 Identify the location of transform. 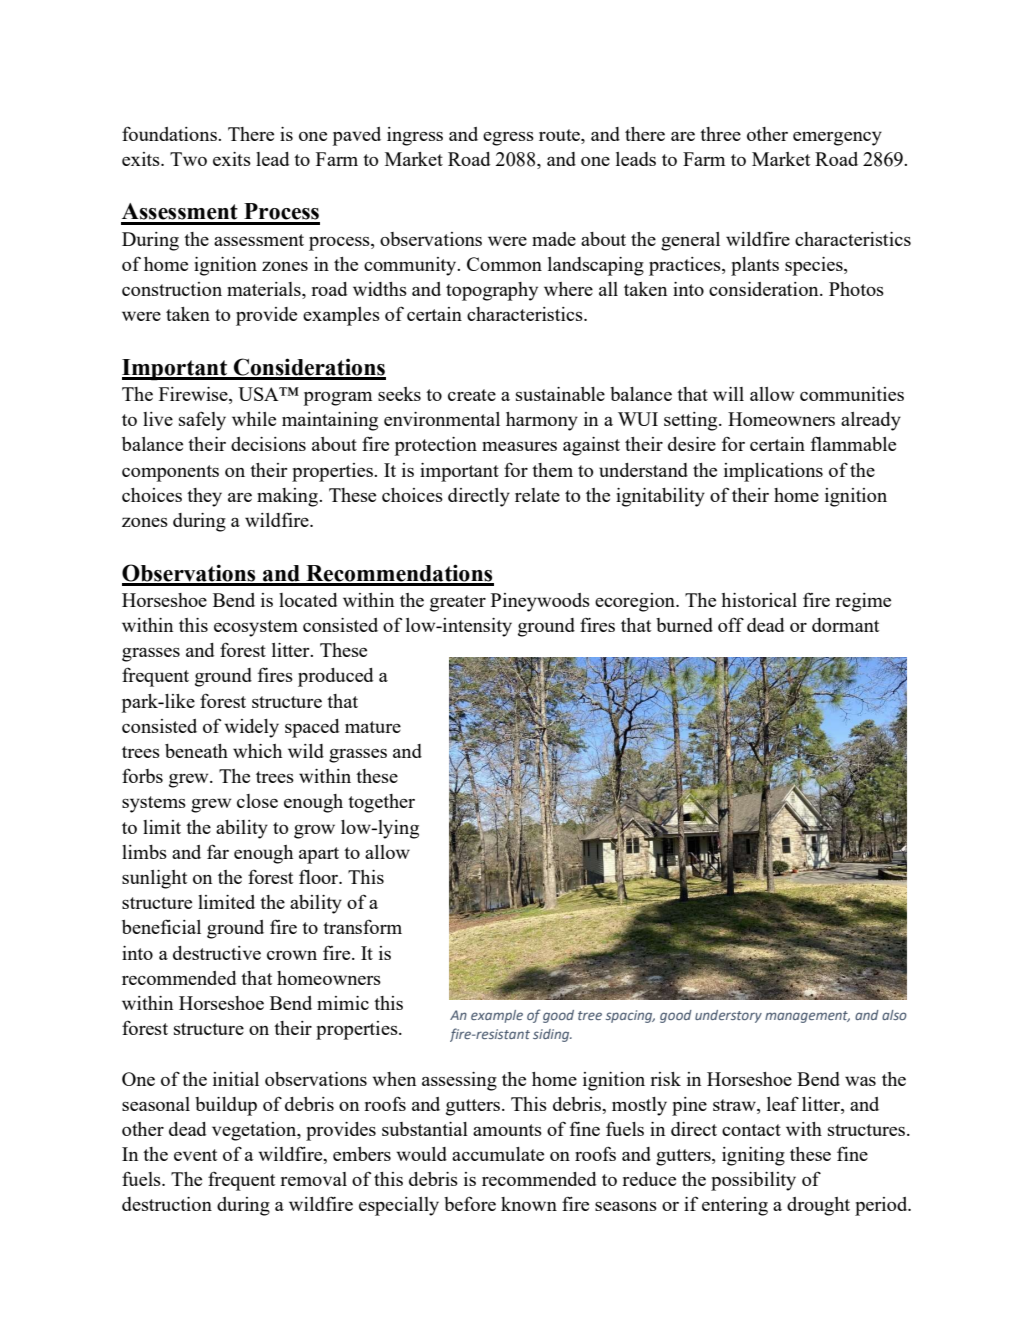
(362, 926).
